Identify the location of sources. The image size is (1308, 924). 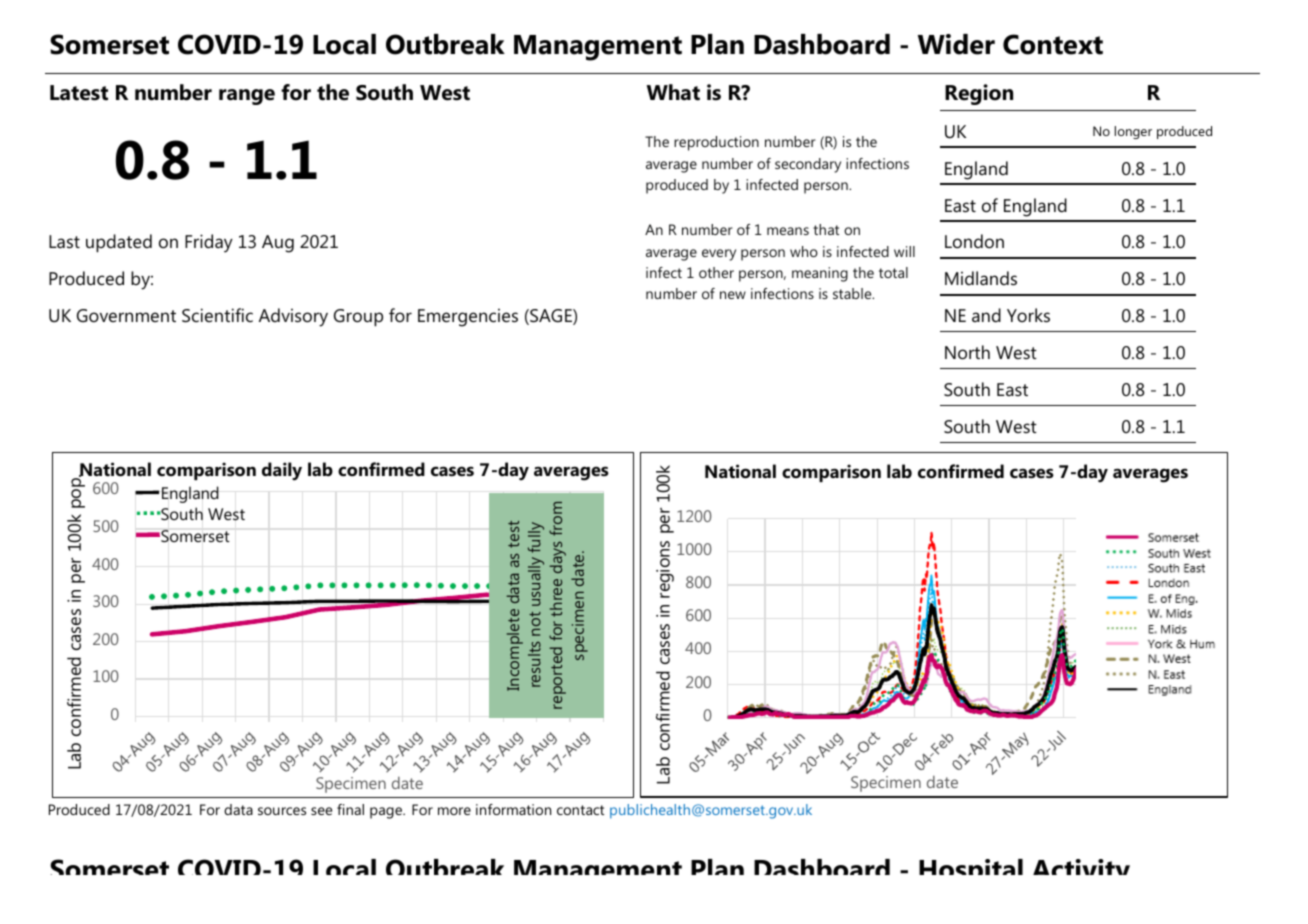
(282, 811).
